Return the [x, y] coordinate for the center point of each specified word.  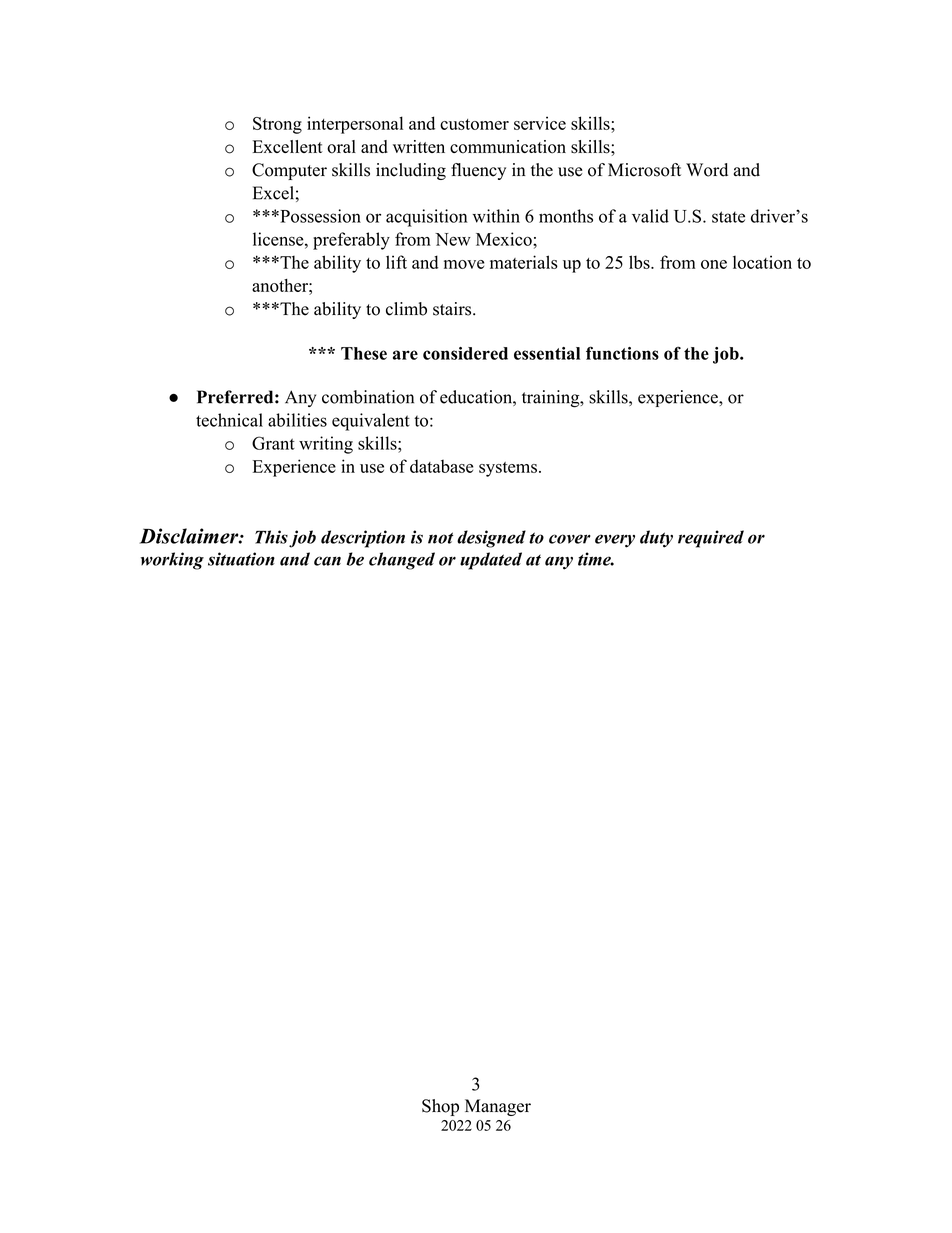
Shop [440, 1107]
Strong [277, 125]
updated [491, 561]
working [172, 561]
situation [241, 559]
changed [402, 561]
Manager [498, 1107]
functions [622, 353]
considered [465, 353]
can [327, 561]
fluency [478, 171]
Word [707, 170]
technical [229, 420]
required [711, 539]
